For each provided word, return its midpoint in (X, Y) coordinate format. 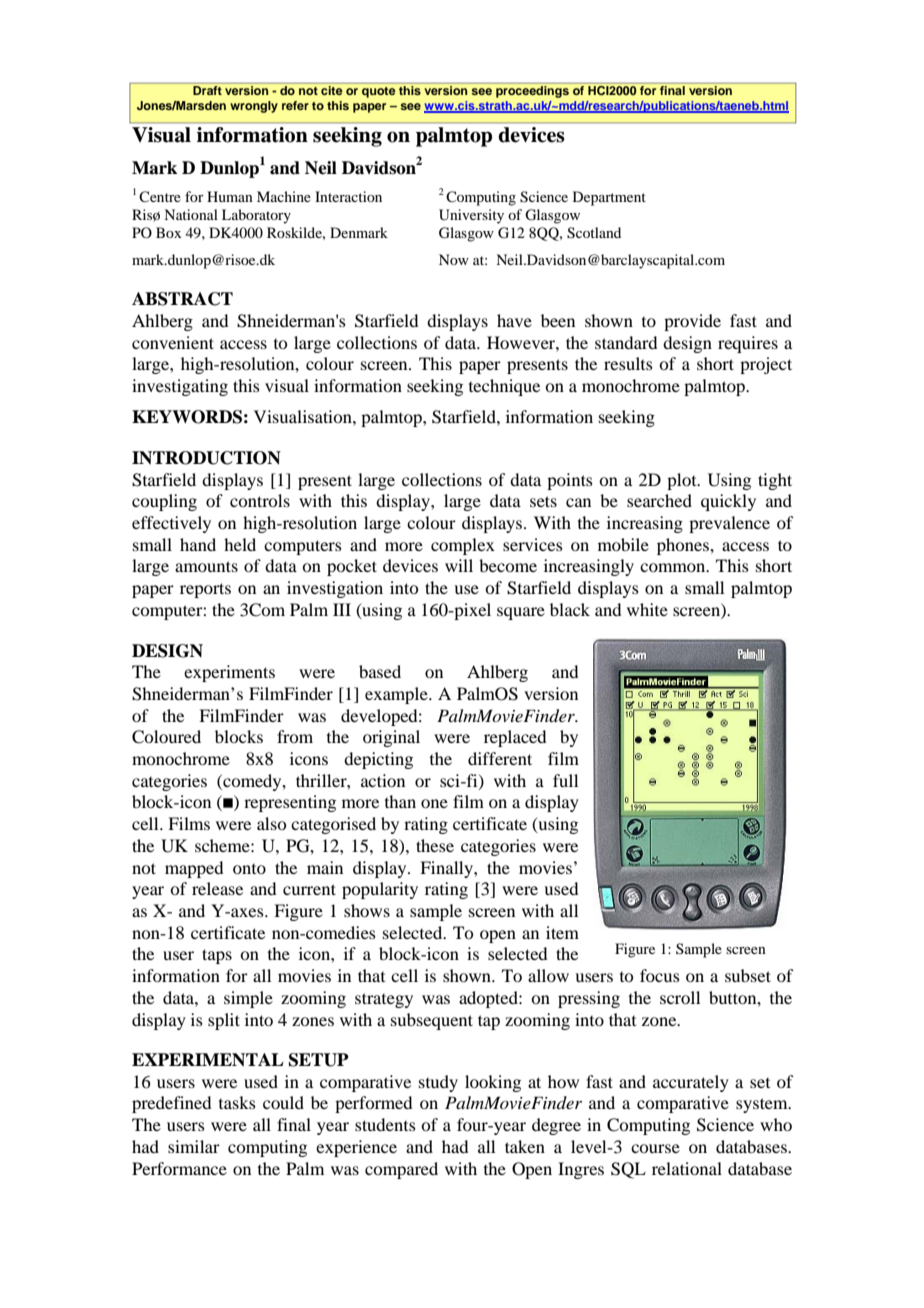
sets (543, 501)
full (565, 780)
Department (609, 198)
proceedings (532, 92)
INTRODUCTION (206, 458)
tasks (237, 1102)
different (500, 758)
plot (683, 481)
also (271, 823)
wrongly (254, 107)
